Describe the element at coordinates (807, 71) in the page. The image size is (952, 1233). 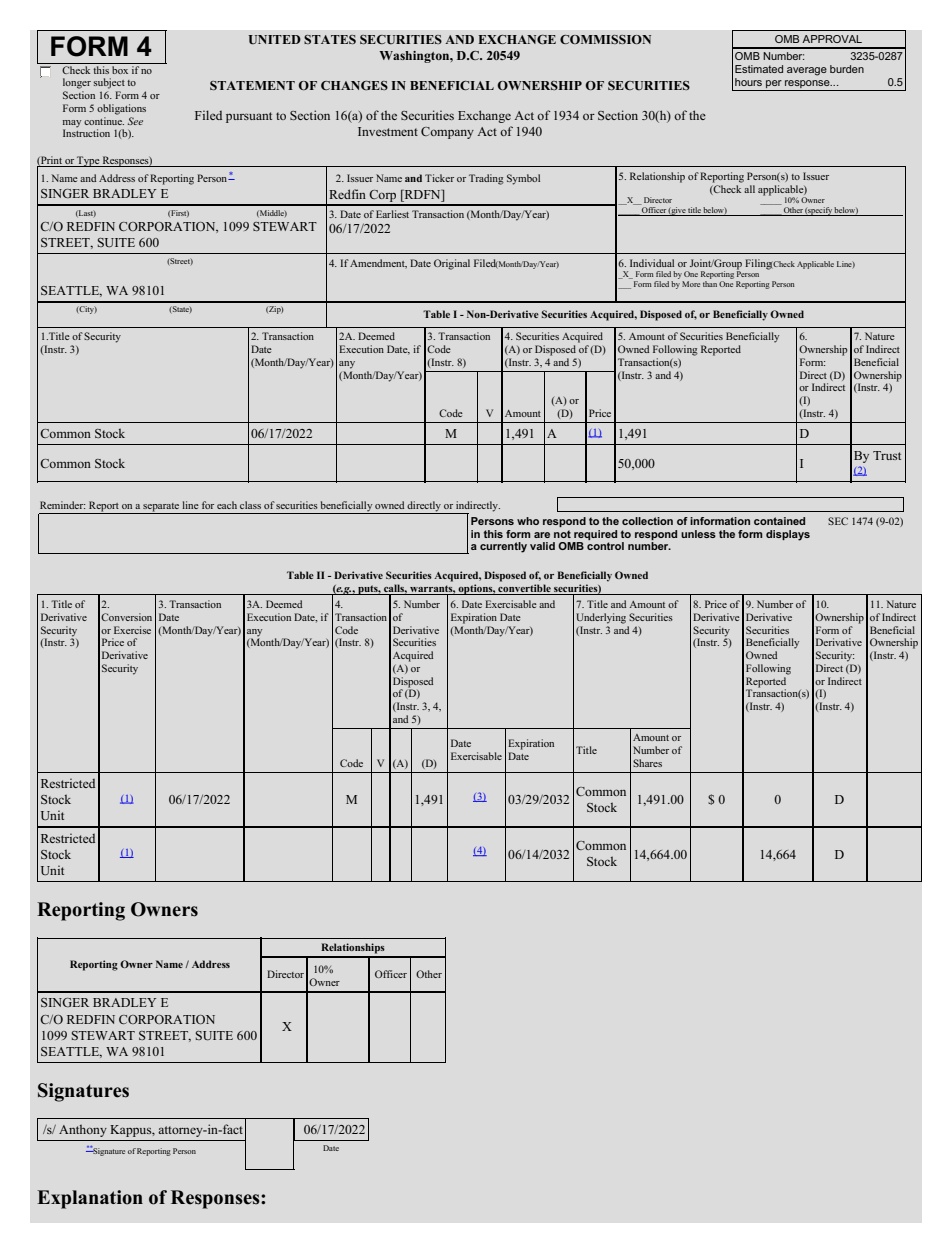
I see `average` at that location.
